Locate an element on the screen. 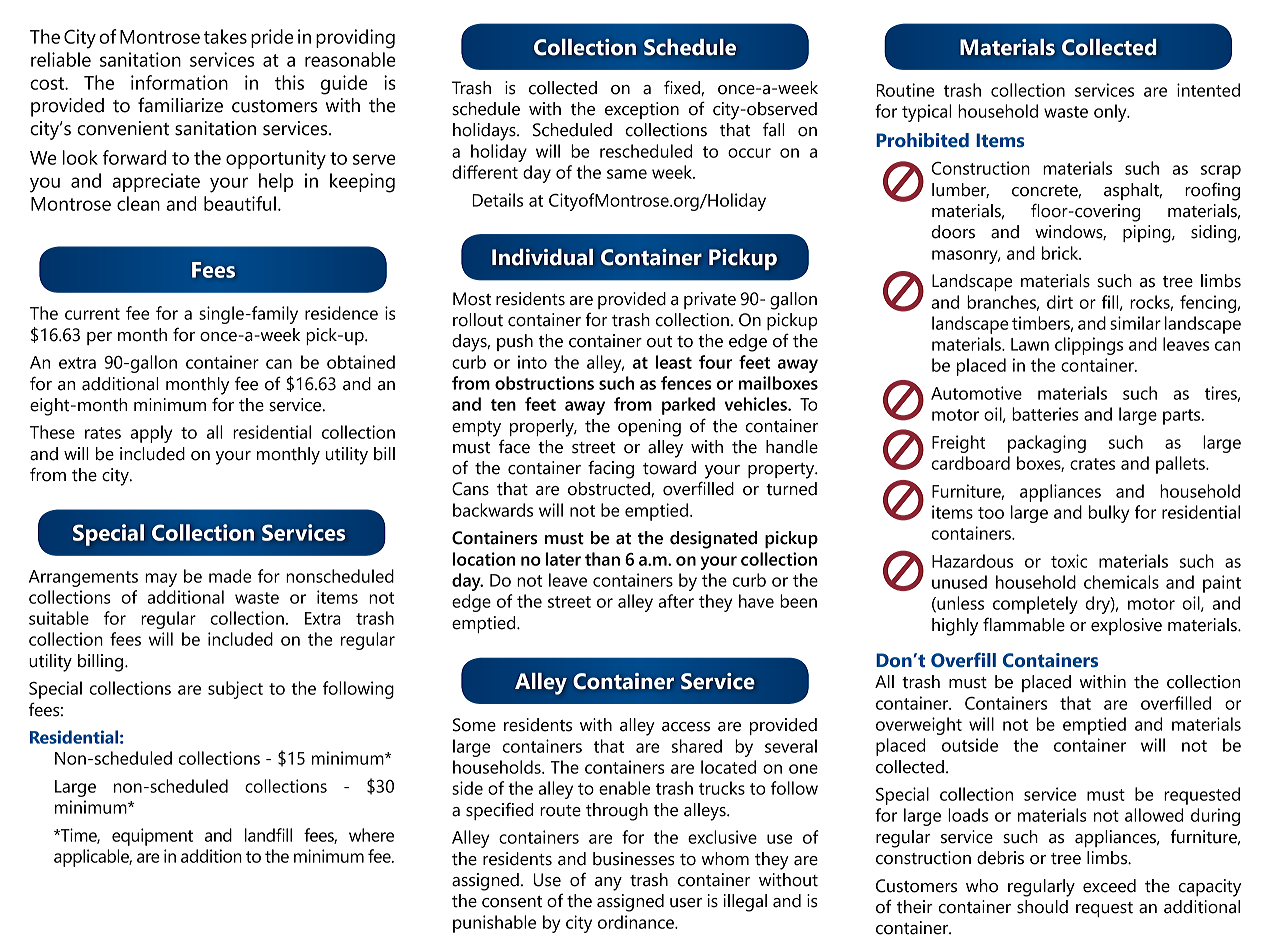 This screenshot has width=1270, height=952. fixed is located at coordinates (682, 87).
